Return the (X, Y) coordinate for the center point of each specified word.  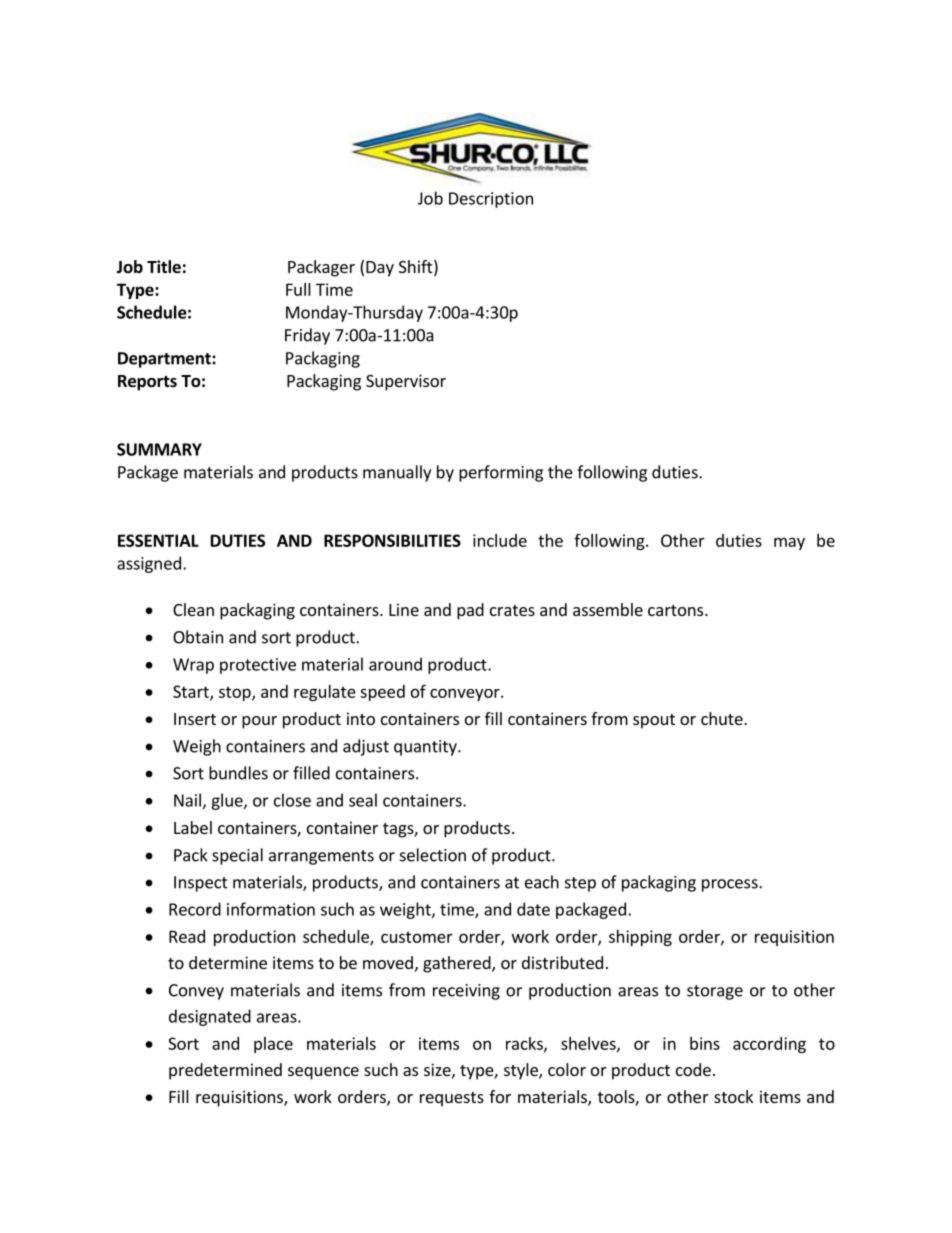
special (237, 856)
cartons (677, 610)
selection (433, 855)
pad (470, 611)
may (789, 543)
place (273, 1045)
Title (164, 267)
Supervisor (406, 382)
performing (501, 473)
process (731, 885)
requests (452, 1099)
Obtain (198, 637)
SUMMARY (159, 449)
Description (491, 200)
